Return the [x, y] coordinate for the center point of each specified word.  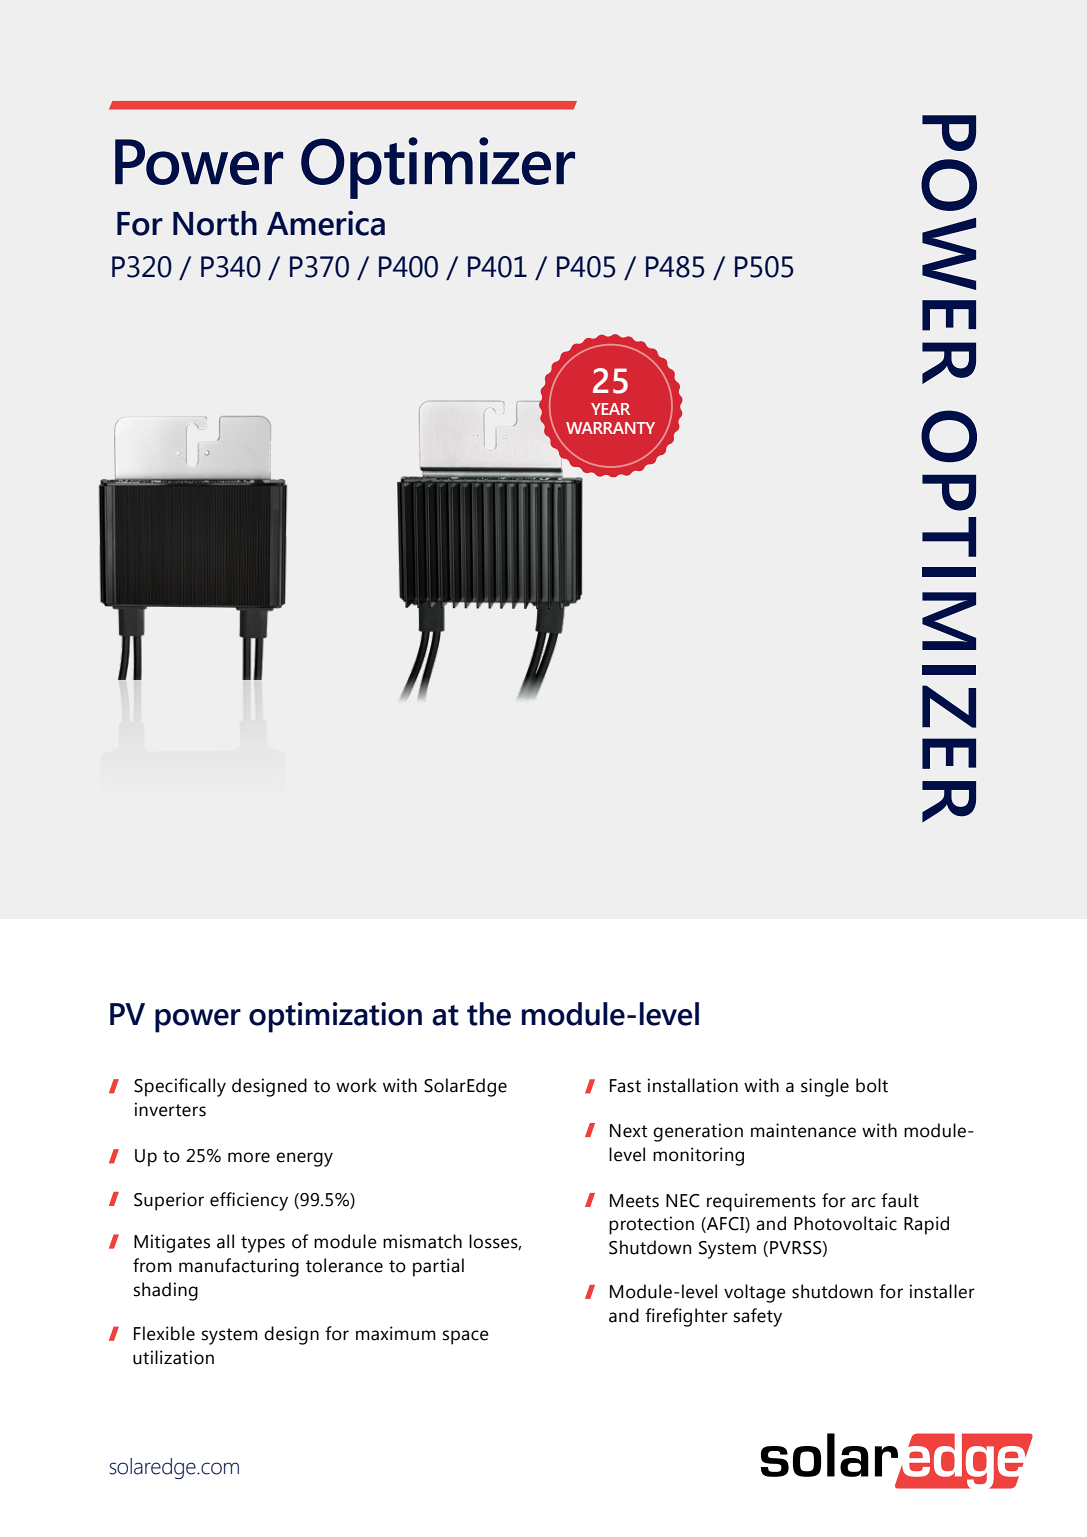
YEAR [610, 409]
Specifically [180, 1087]
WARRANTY [610, 428]
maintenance [803, 1130]
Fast [625, 1086]
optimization [335, 1017]
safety [758, 1317]
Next [628, 1131]
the [489, 1014]
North [215, 223]
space [466, 1337]
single [825, 1087]
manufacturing [239, 1267]
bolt [872, 1085]
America [326, 223]
